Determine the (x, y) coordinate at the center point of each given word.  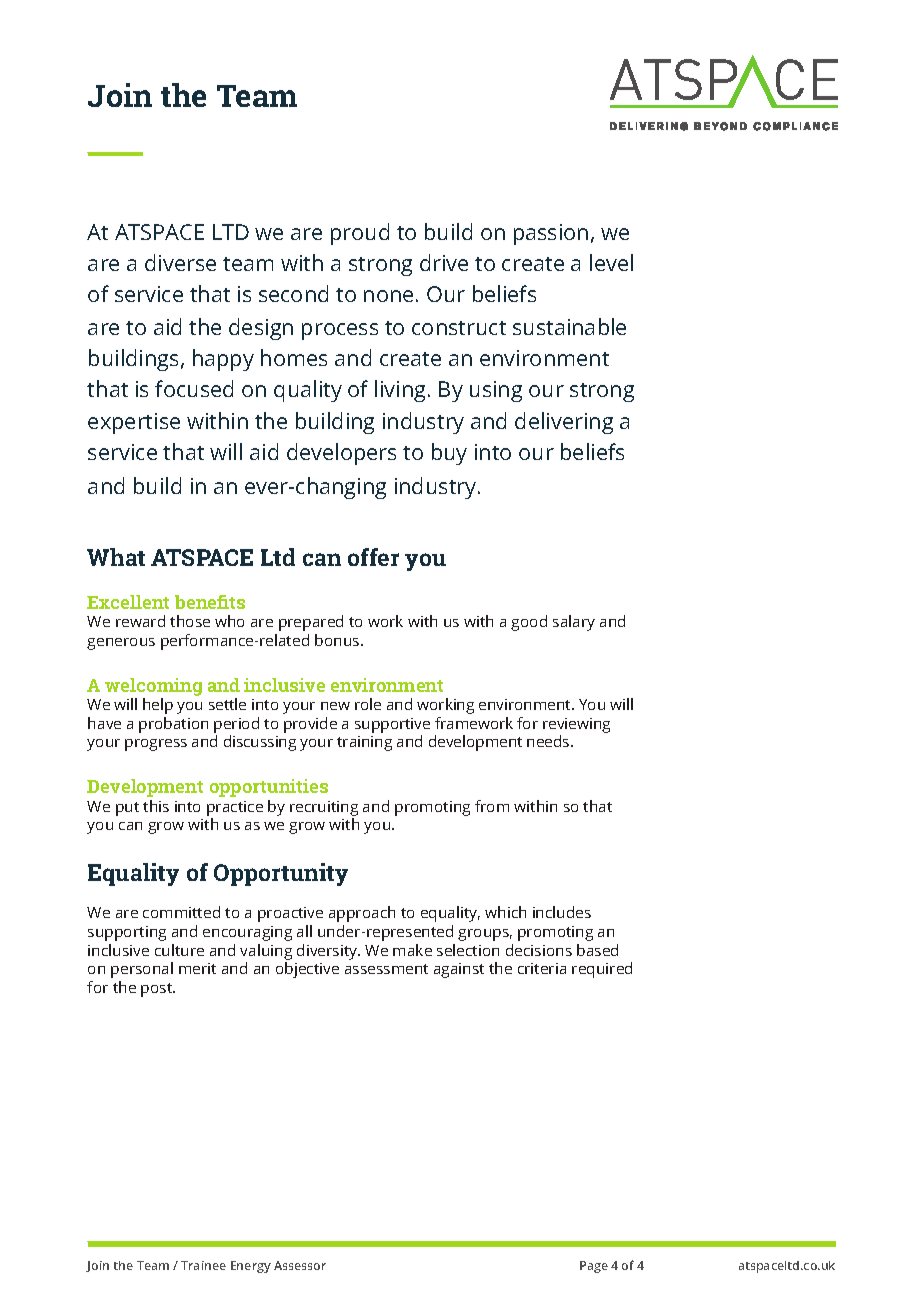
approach (362, 914)
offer (373, 557)
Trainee (203, 1265)
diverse (180, 262)
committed (181, 912)
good (529, 623)
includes (562, 912)
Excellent (128, 602)
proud (360, 234)
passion (551, 234)
